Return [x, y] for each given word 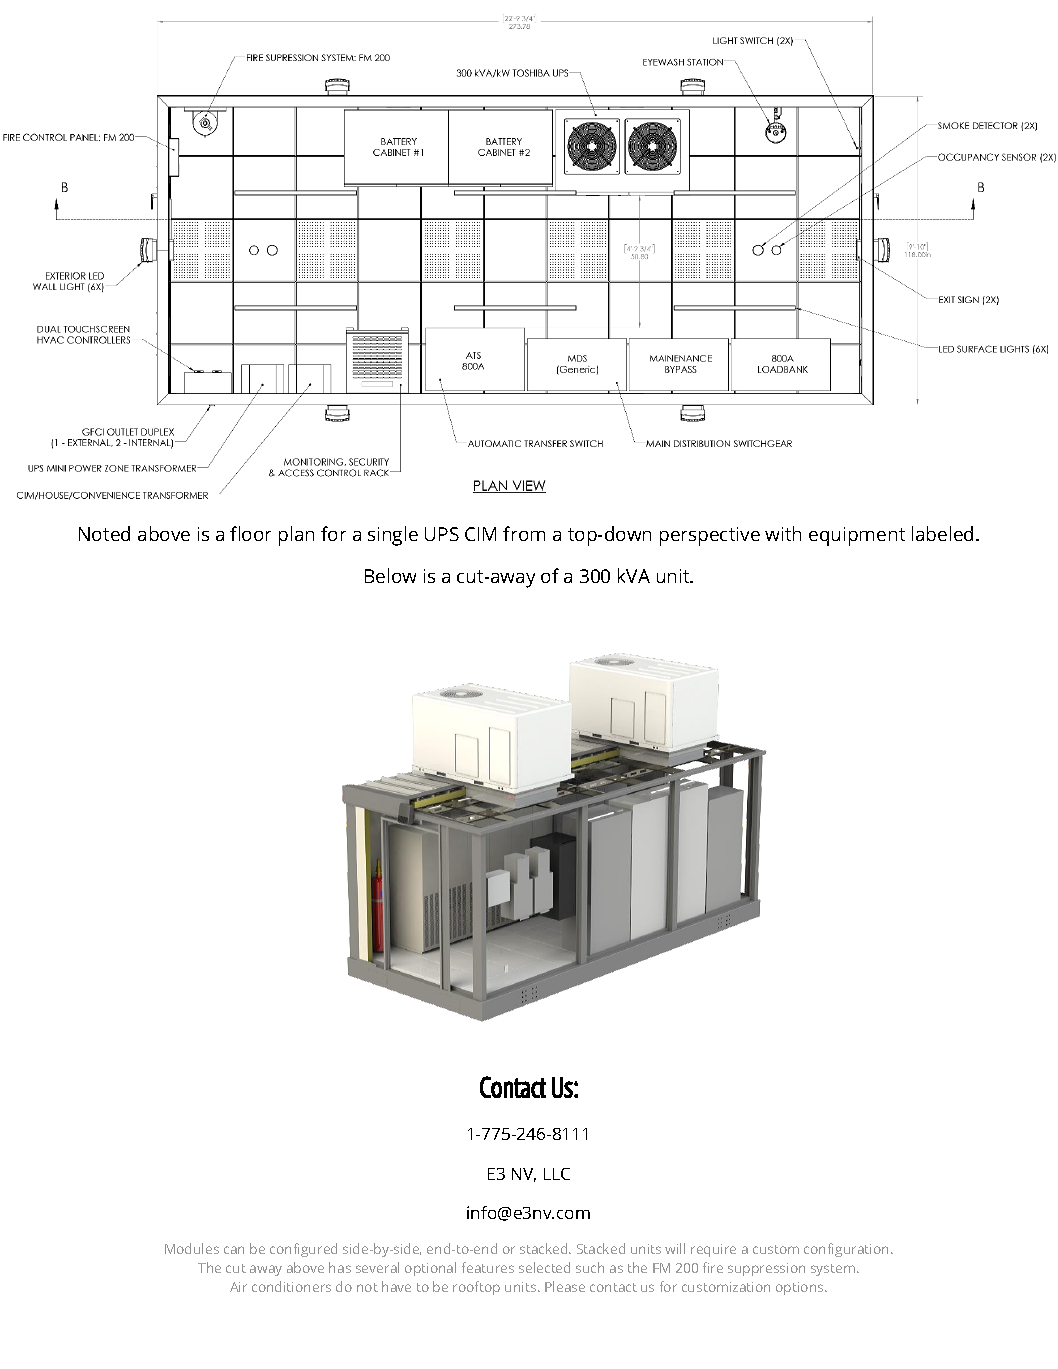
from [524, 533]
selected [544, 1267]
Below [390, 575]
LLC [557, 1174]
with [783, 533]
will [675, 1248]
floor [250, 533]
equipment [857, 536]
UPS [442, 534]
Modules [192, 1248]
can [234, 1250]
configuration [848, 1250]
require [713, 1250]
